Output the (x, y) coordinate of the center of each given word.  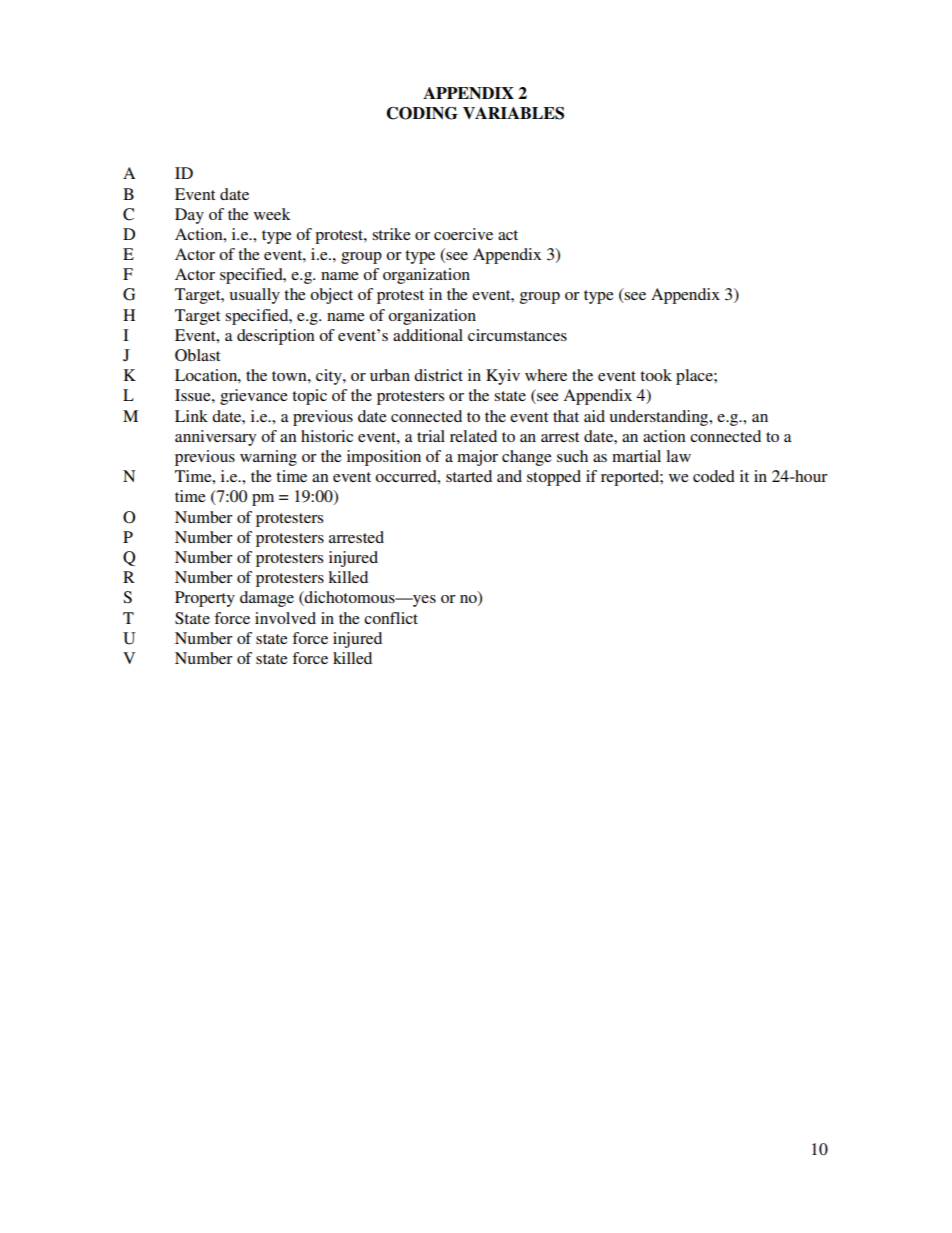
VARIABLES (513, 113)
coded (714, 476)
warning (268, 458)
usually (254, 296)
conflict (391, 618)
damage (267, 599)
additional (428, 335)
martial (636, 456)
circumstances (517, 335)
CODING (422, 113)
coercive (463, 234)
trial (431, 436)
